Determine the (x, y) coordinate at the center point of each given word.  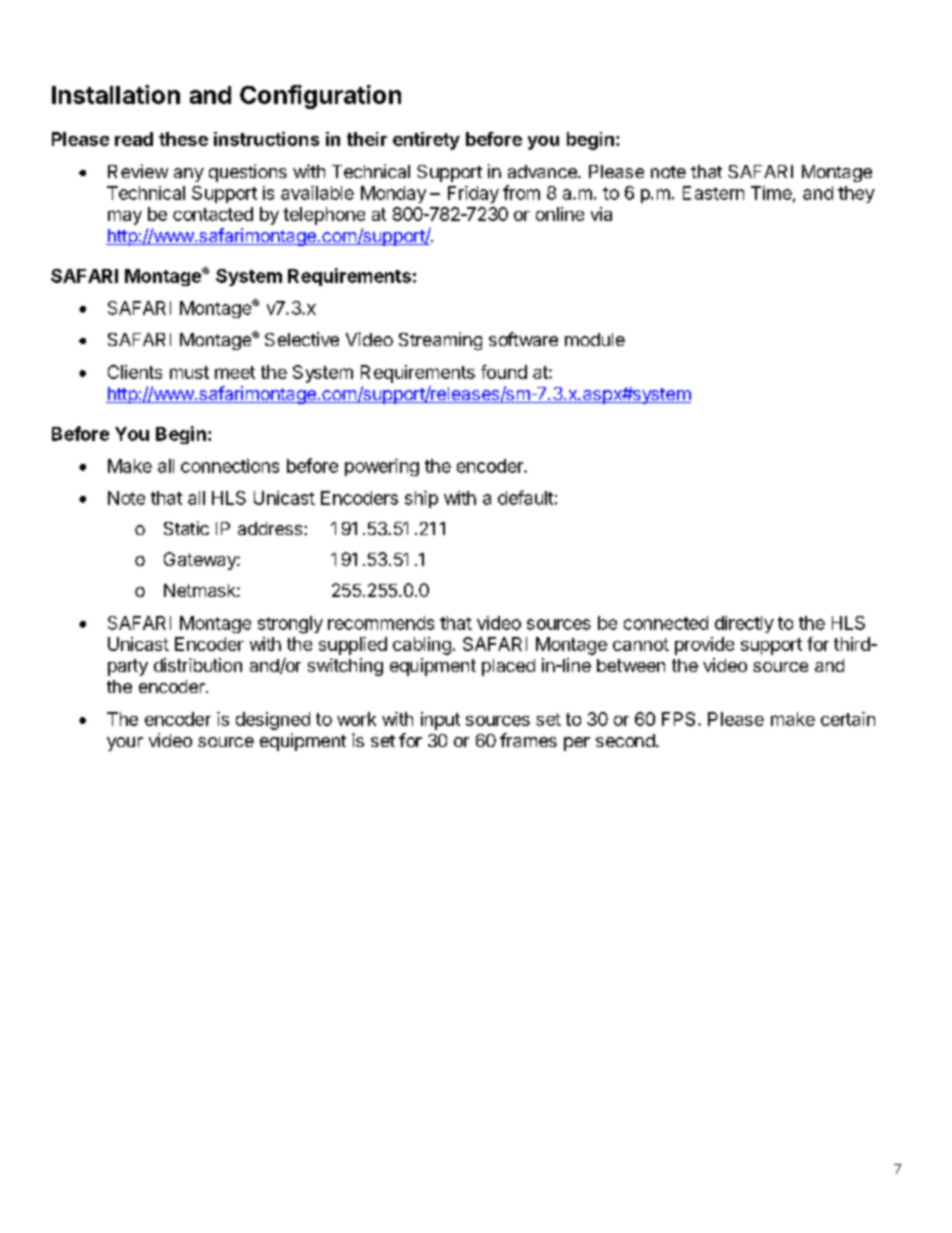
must (189, 372)
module (595, 339)
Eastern (713, 193)
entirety (426, 141)
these (183, 139)
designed (273, 721)
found (504, 372)
